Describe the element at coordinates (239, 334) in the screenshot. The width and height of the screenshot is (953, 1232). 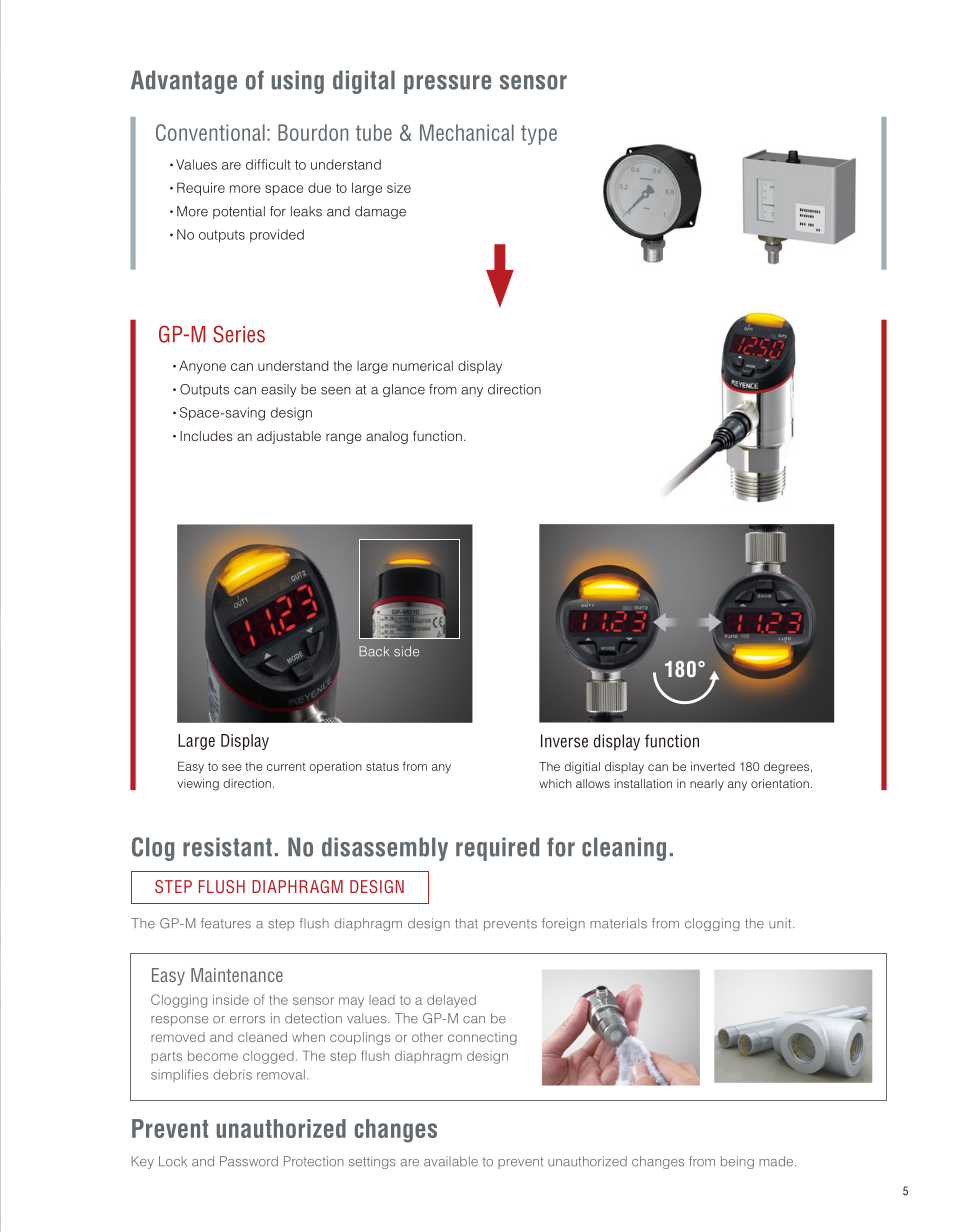
I see `Series` at that location.
